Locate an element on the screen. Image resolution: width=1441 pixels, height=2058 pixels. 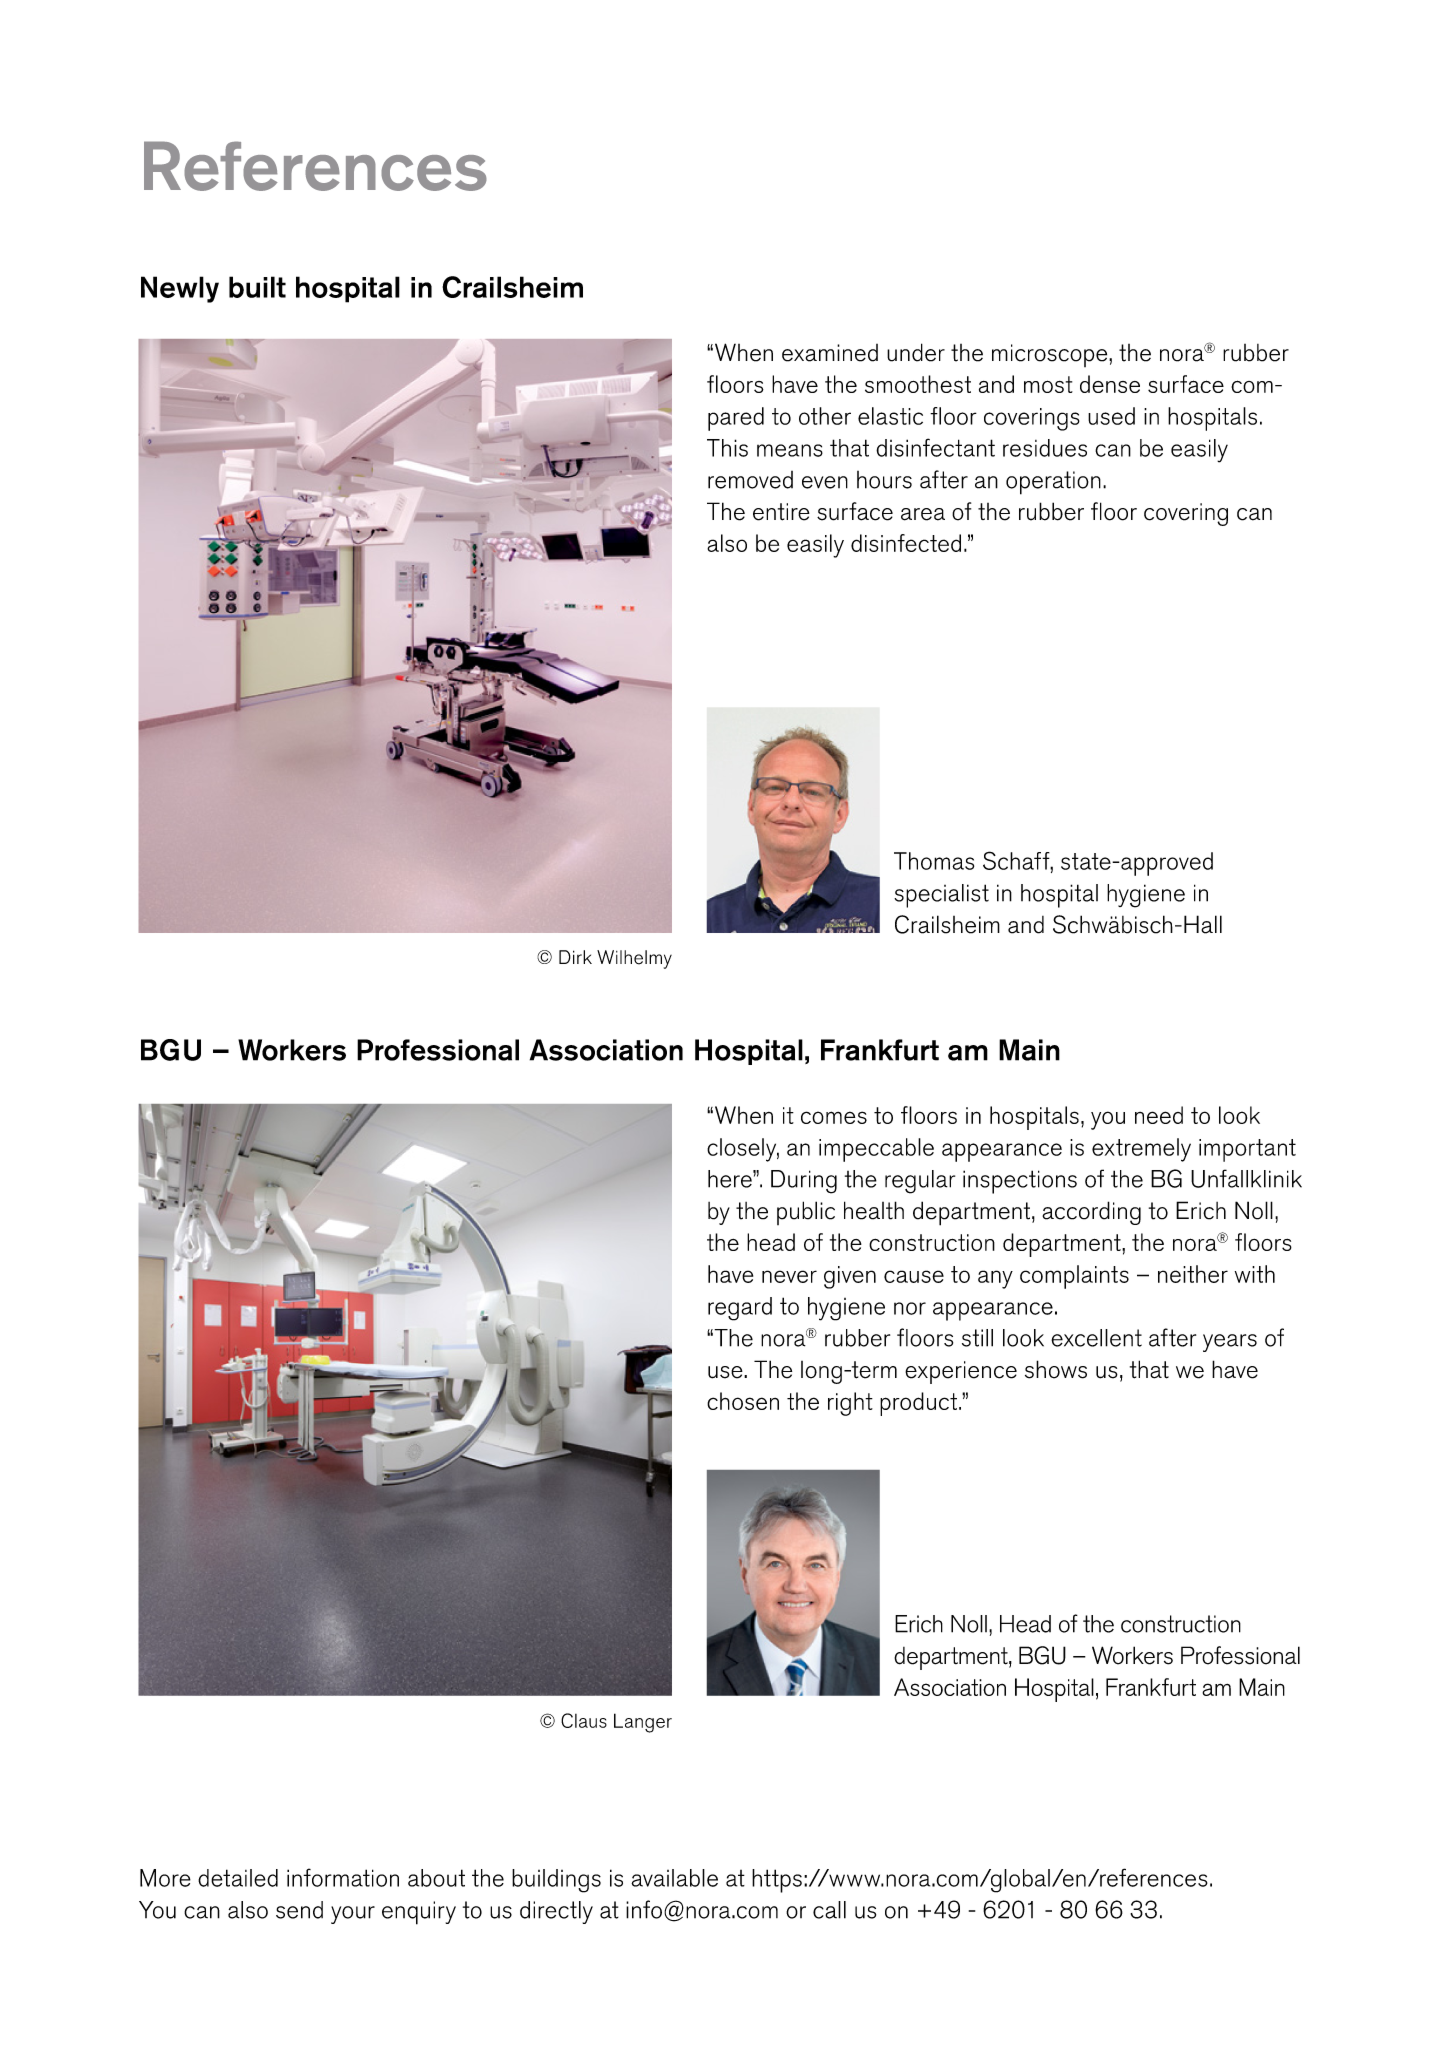
examined is located at coordinates (830, 353).
